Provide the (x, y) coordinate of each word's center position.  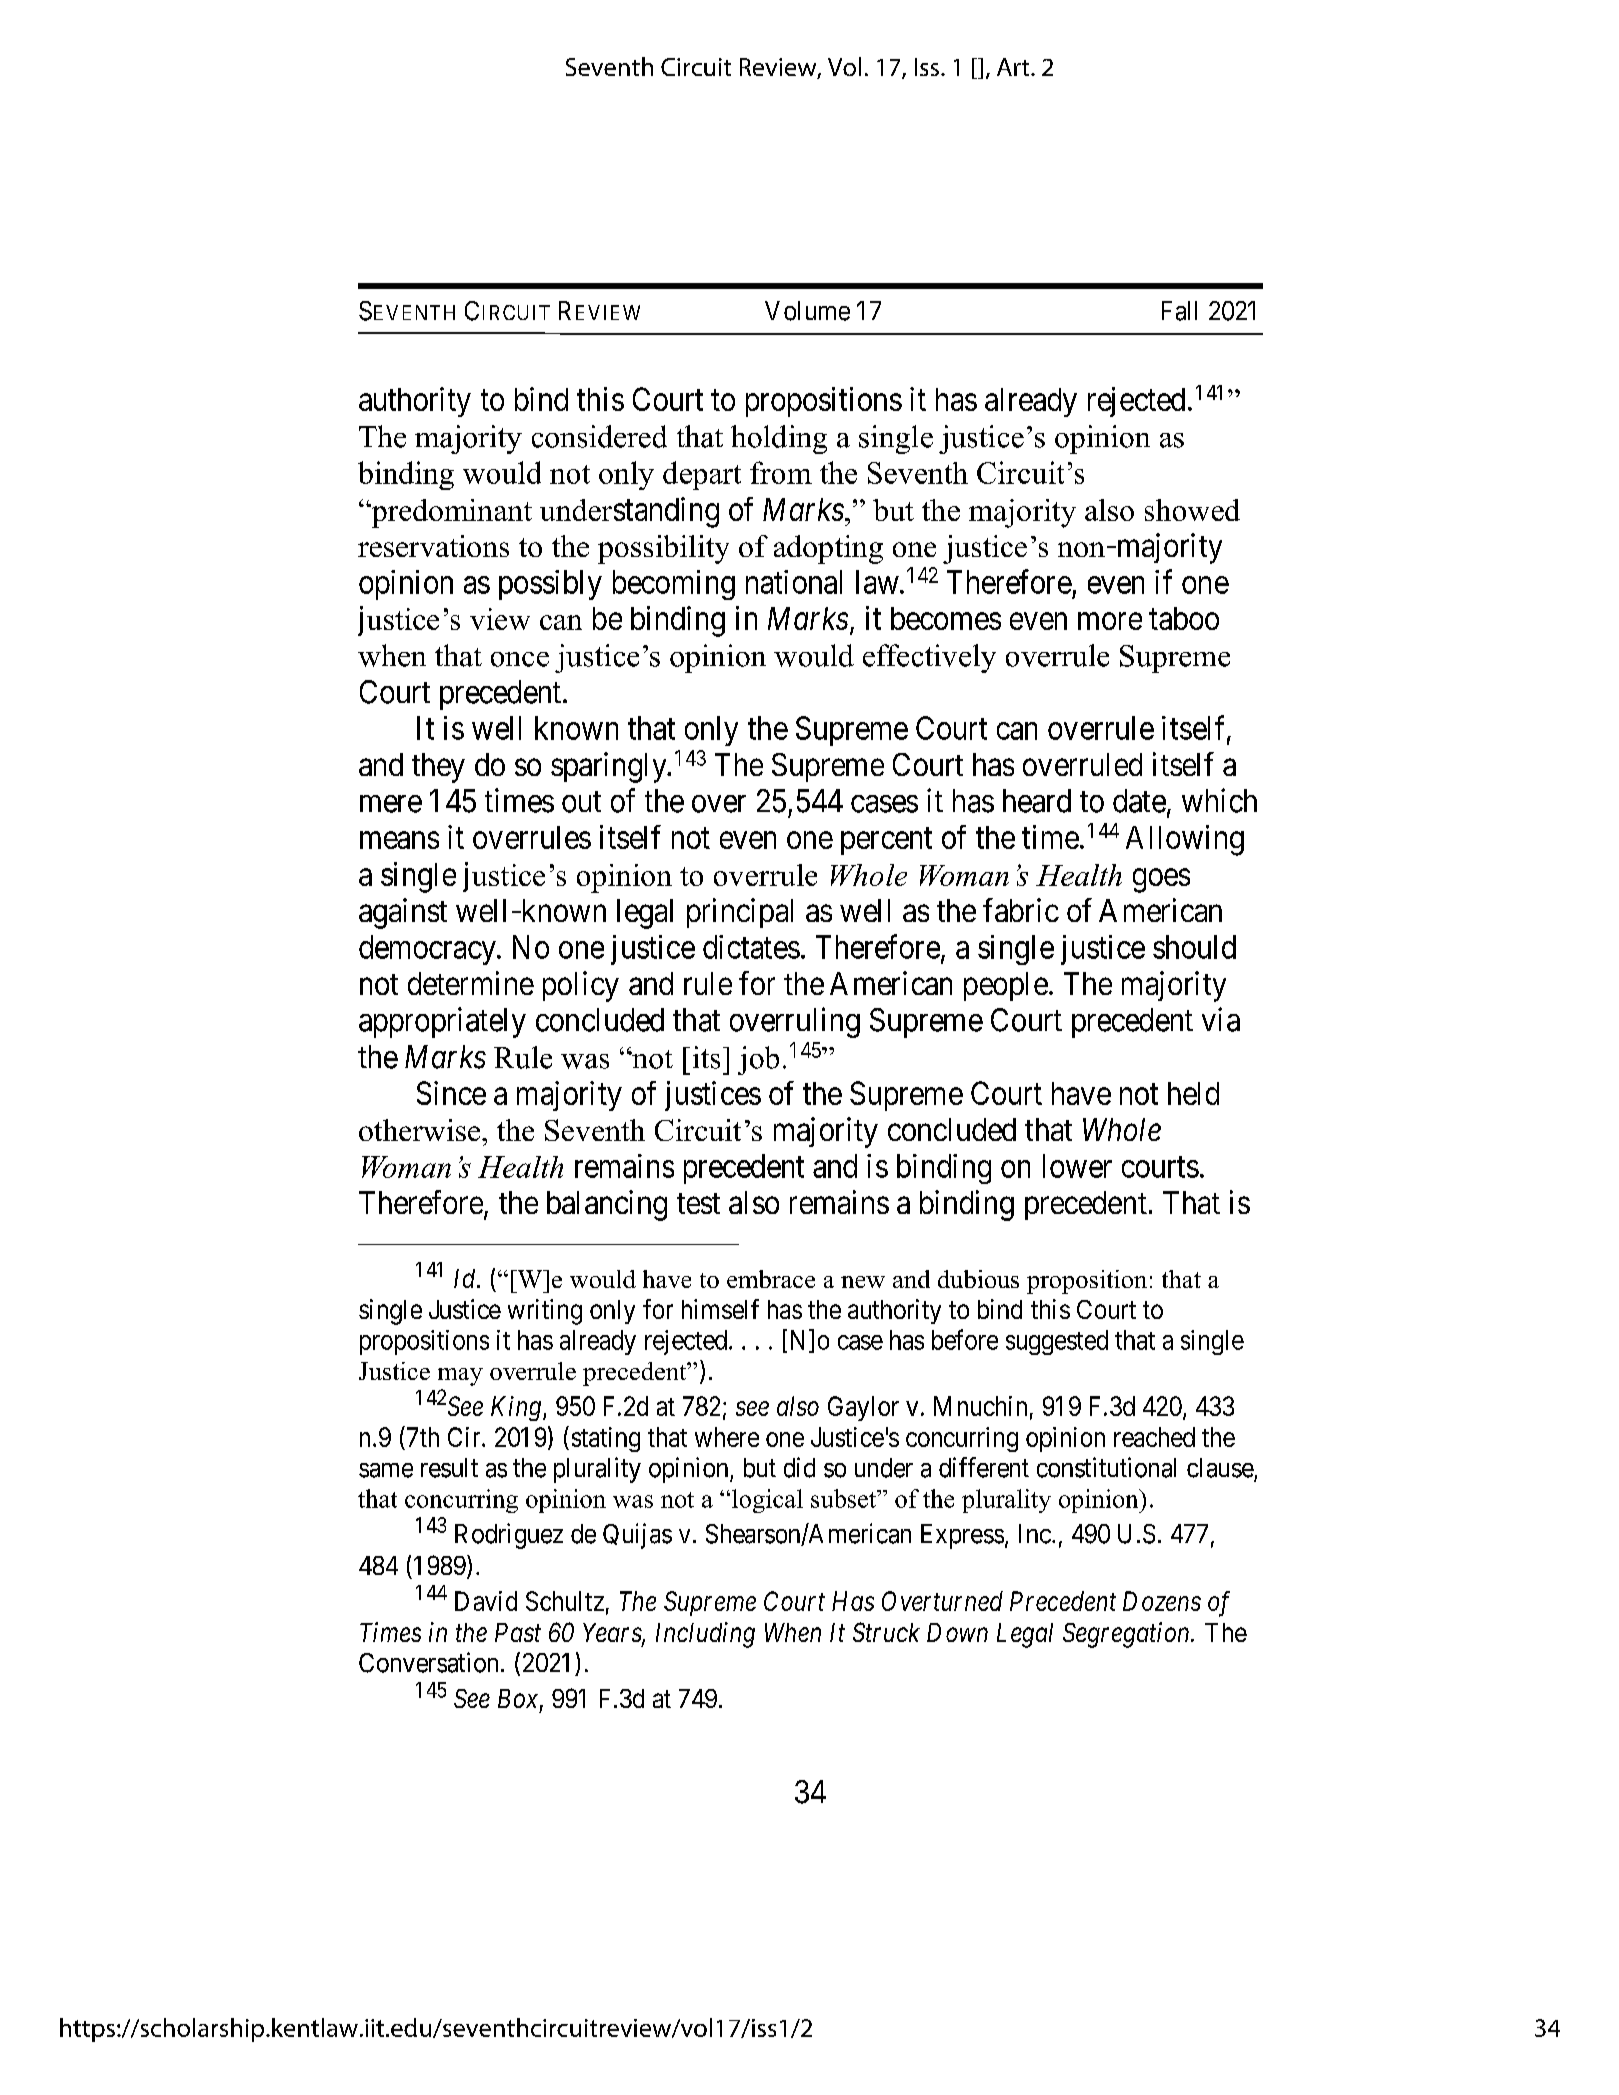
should (1194, 947)
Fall (1179, 311)
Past (518, 1632)
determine (471, 983)
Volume (807, 311)
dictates (751, 947)
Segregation (1127, 1635)
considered (599, 436)
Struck (886, 1632)
